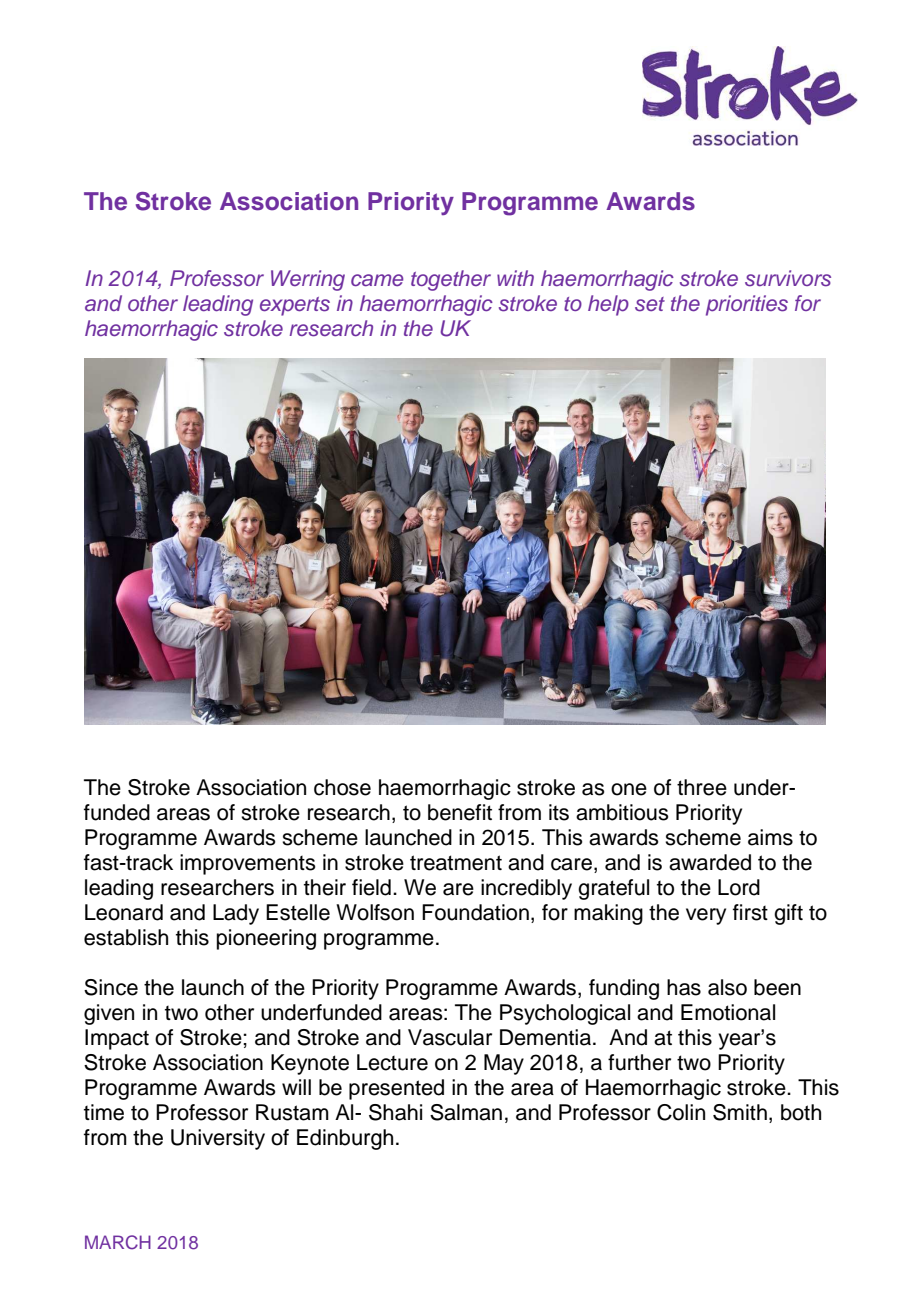 This screenshot has height=1308, width=924. I want to click on benefit, so click(460, 812).
